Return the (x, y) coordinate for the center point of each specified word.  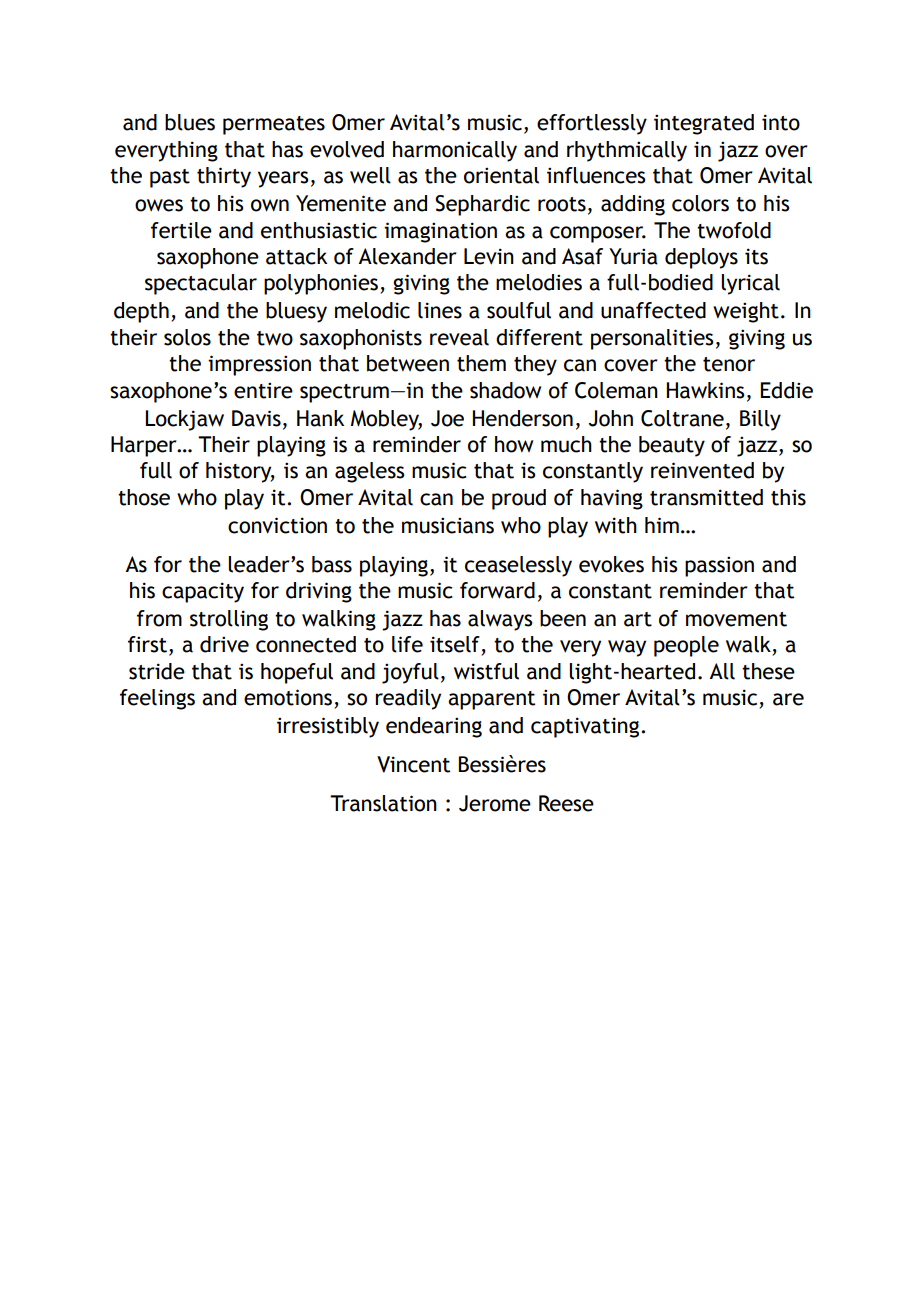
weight (746, 312)
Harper (145, 446)
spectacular (201, 284)
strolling (229, 620)
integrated (704, 124)
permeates (274, 125)
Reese (566, 803)
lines (440, 310)
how (514, 444)
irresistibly (328, 727)
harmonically (455, 151)
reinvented (702, 470)
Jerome (495, 803)
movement (736, 619)
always (500, 620)
